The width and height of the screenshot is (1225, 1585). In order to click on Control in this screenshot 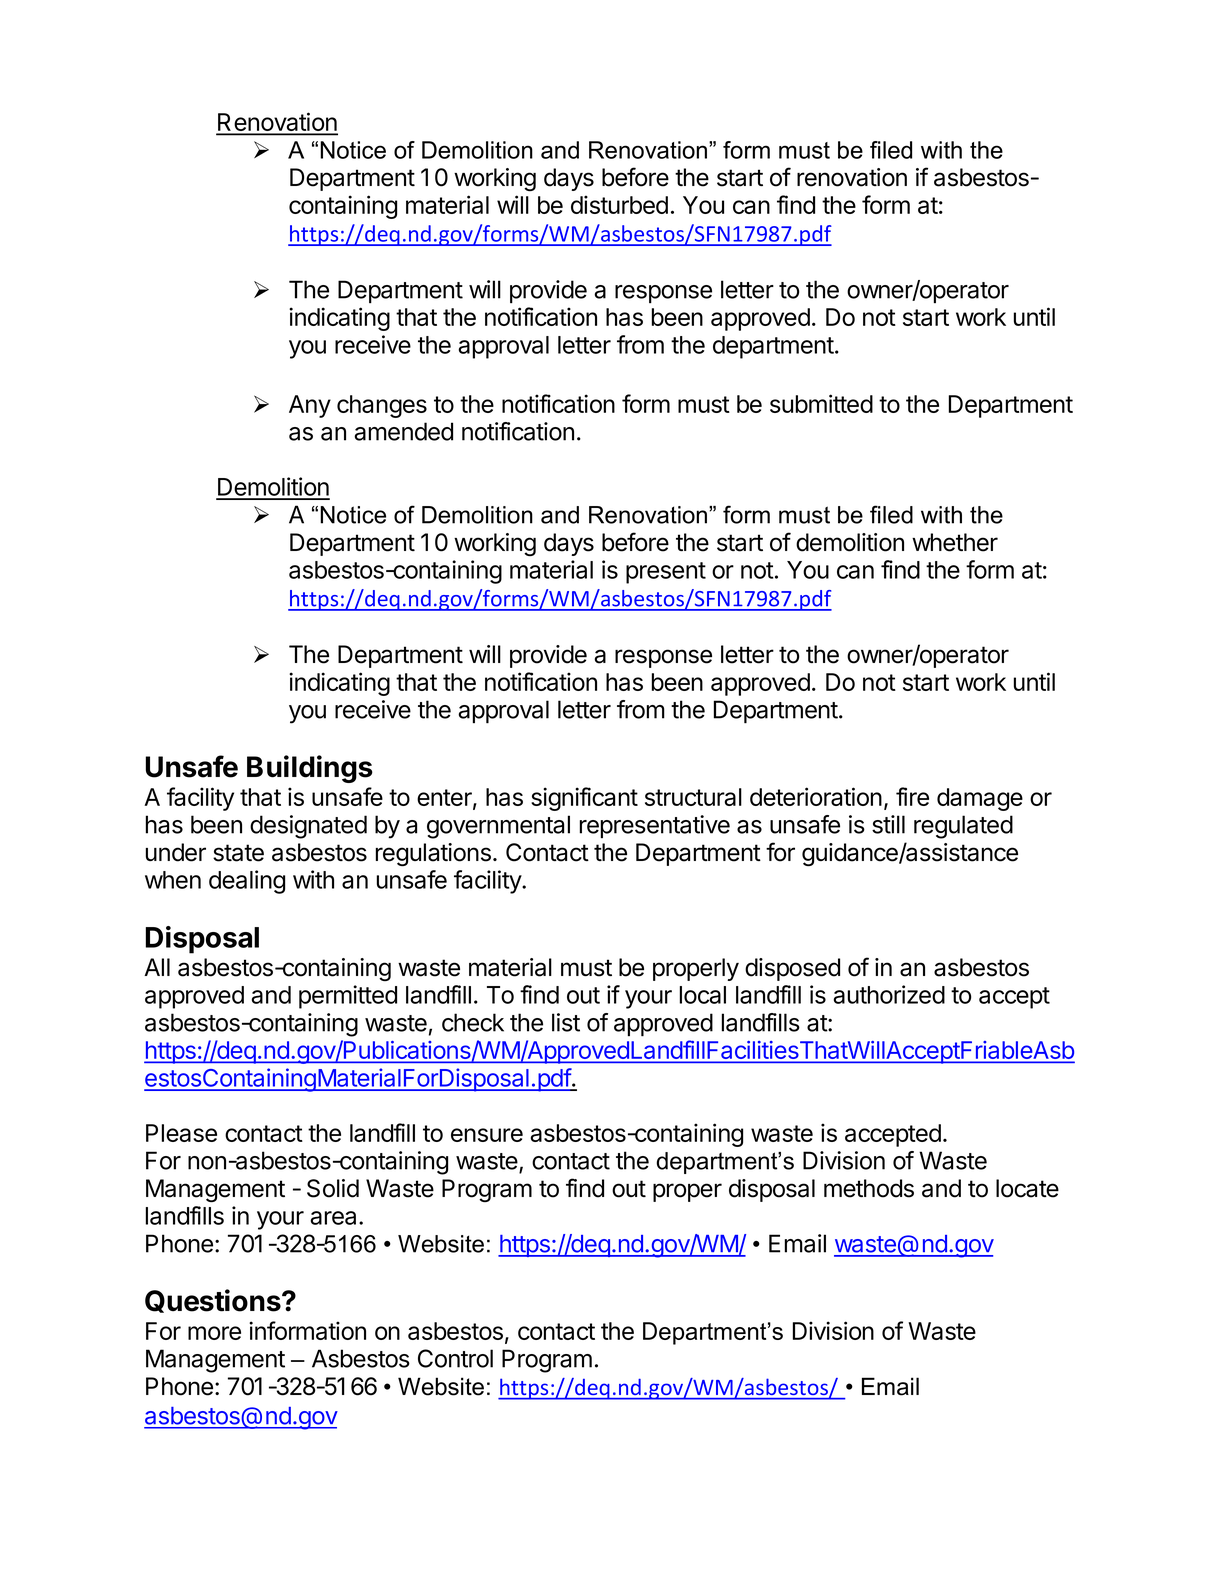, I will do `click(455, 1358)`.
